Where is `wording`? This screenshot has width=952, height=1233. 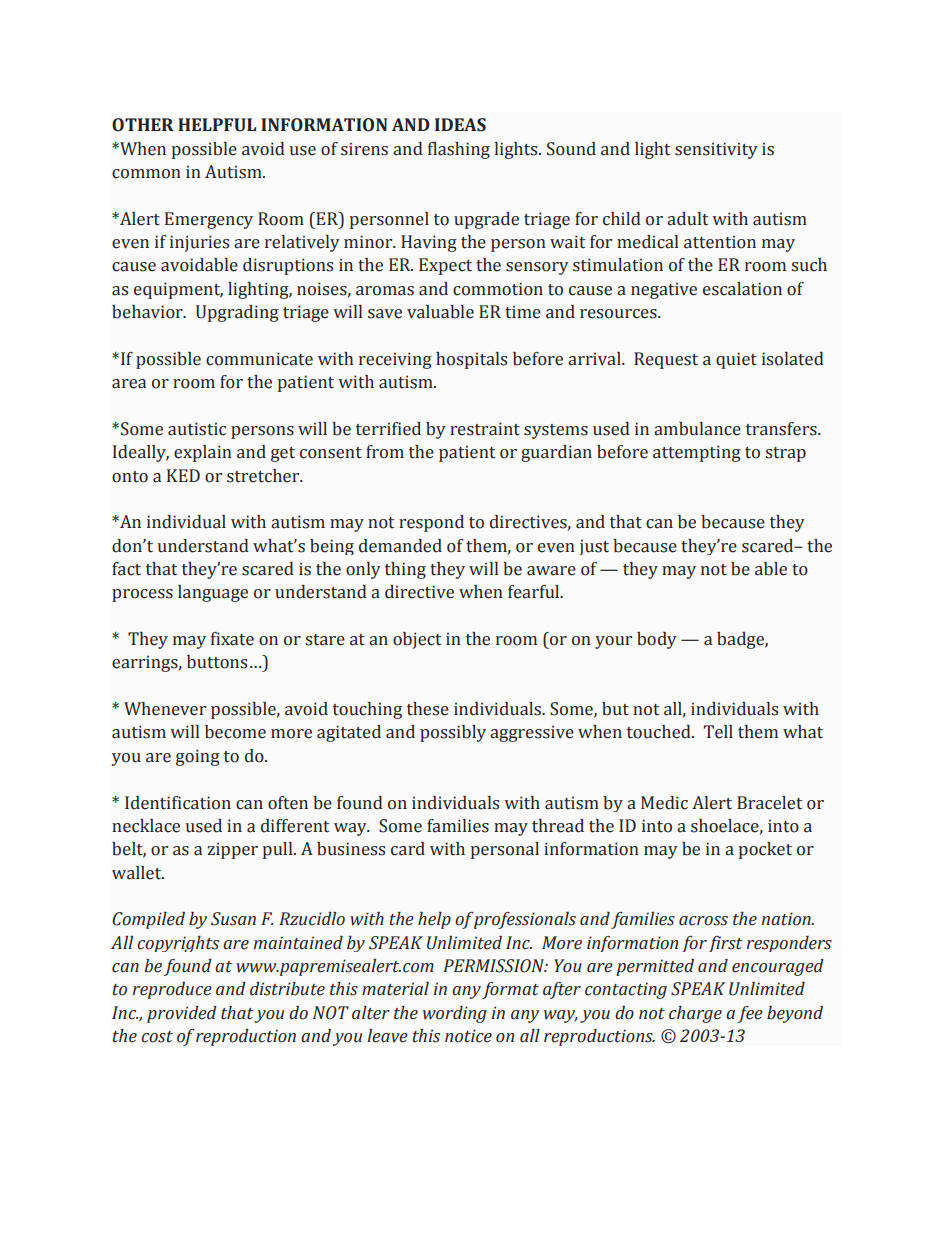
wording is located at coordinates (455, 1014).
